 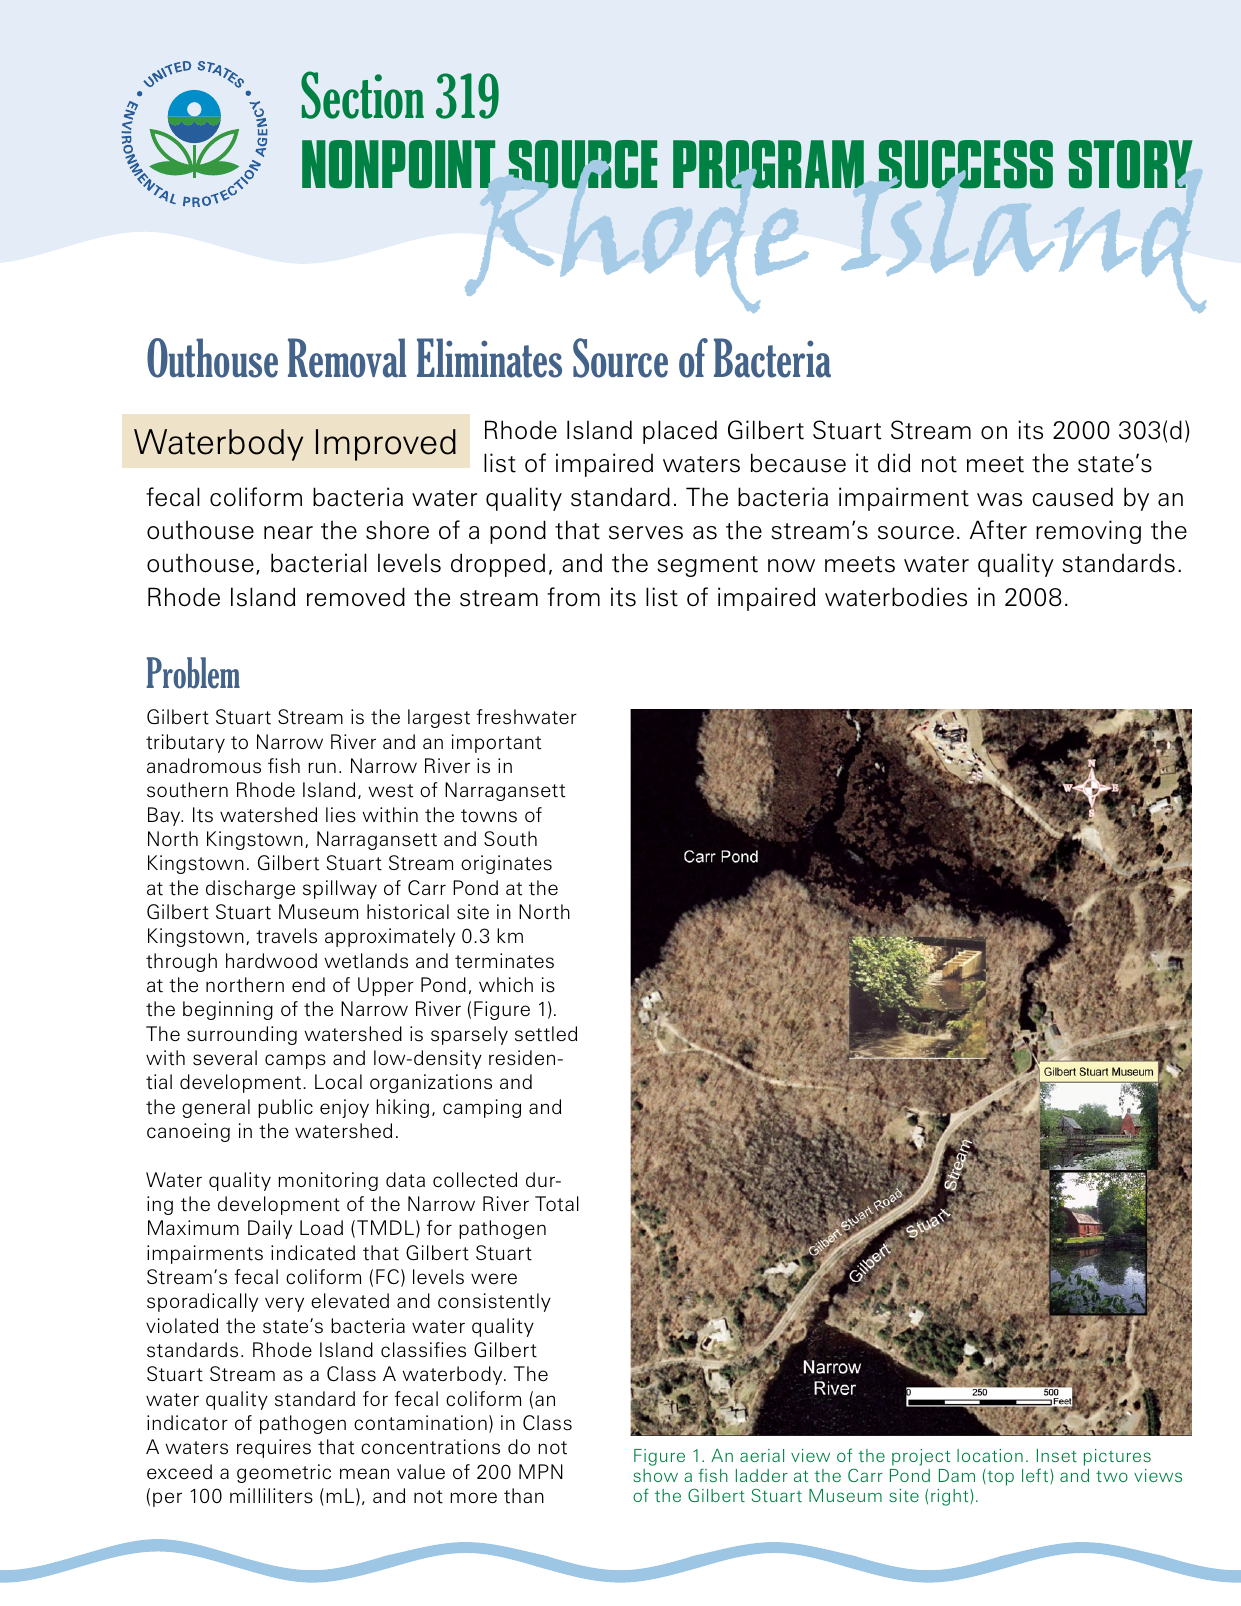 What do you see at coordinates (999, 500) in the image?
I see `was` at bounding box center [999, 500].
